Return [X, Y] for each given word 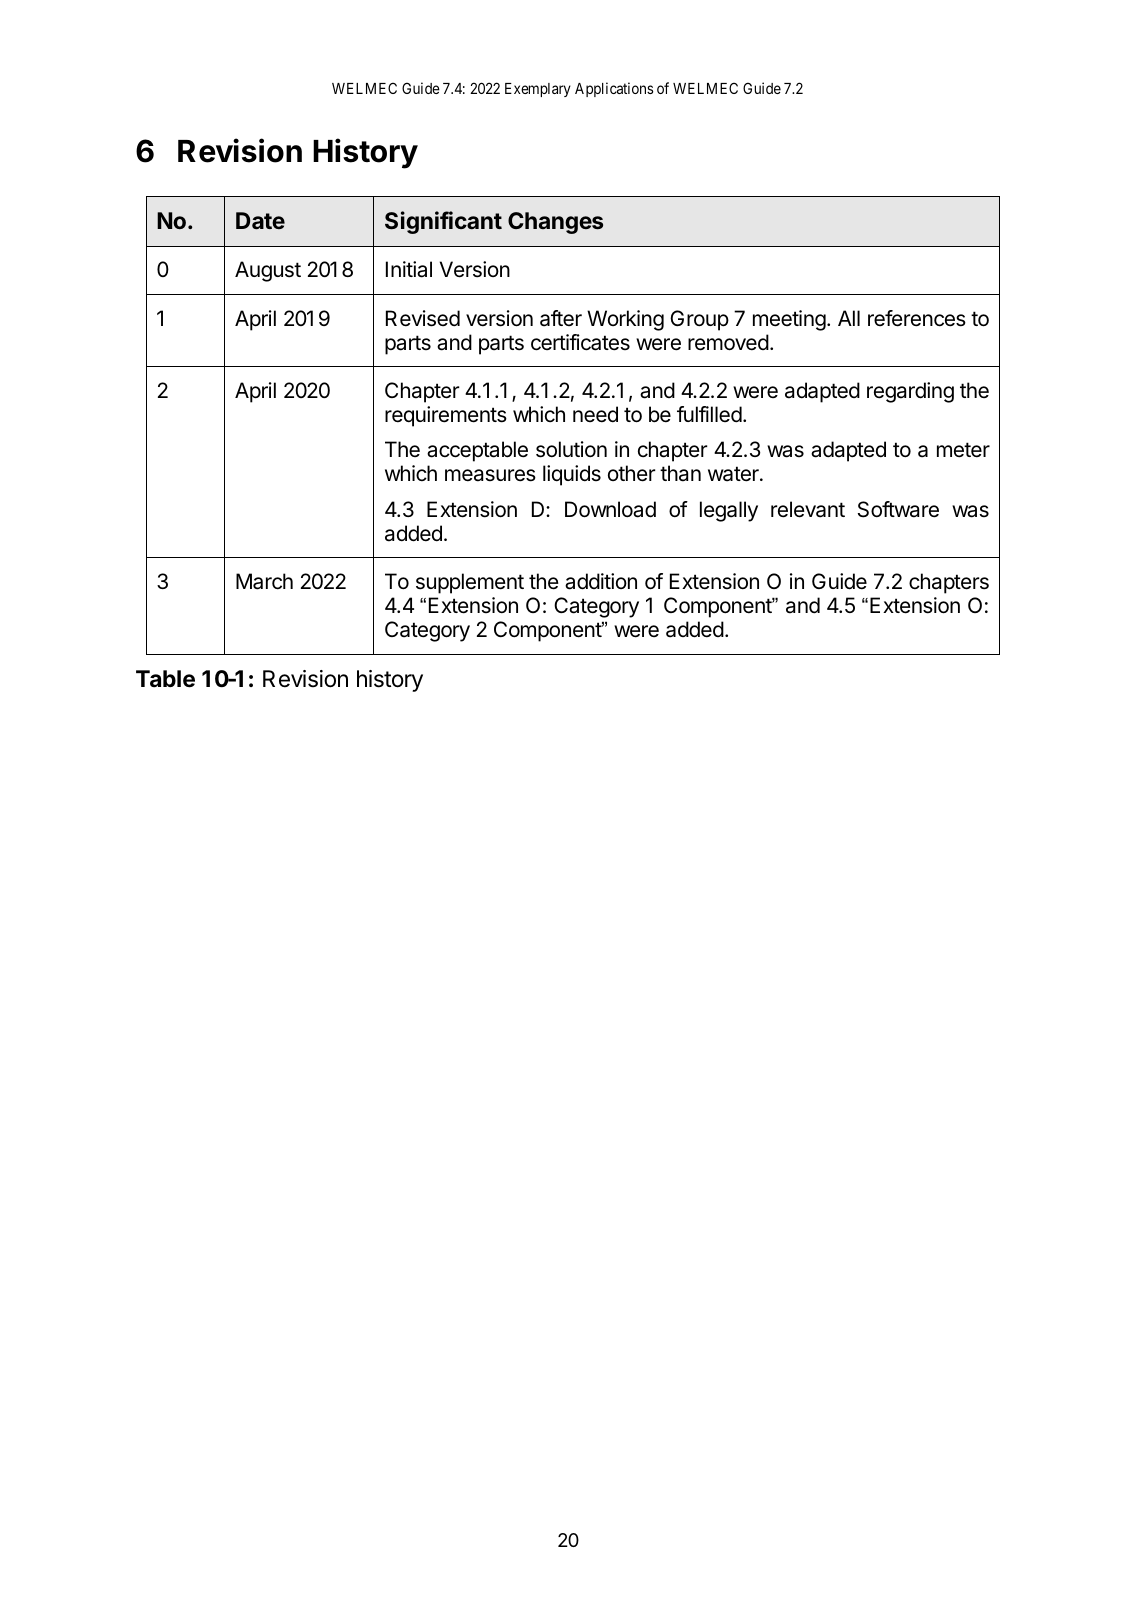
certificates [580, 342]
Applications [614, 89]
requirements [446, 416]
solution [571, 449]
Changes [555, 223]
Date [260, 221]
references [917, 318]
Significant [443, 222]
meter [963, 450]
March [264, 581]
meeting [789, 320]
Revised [423, 318]
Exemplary [538, 90]
